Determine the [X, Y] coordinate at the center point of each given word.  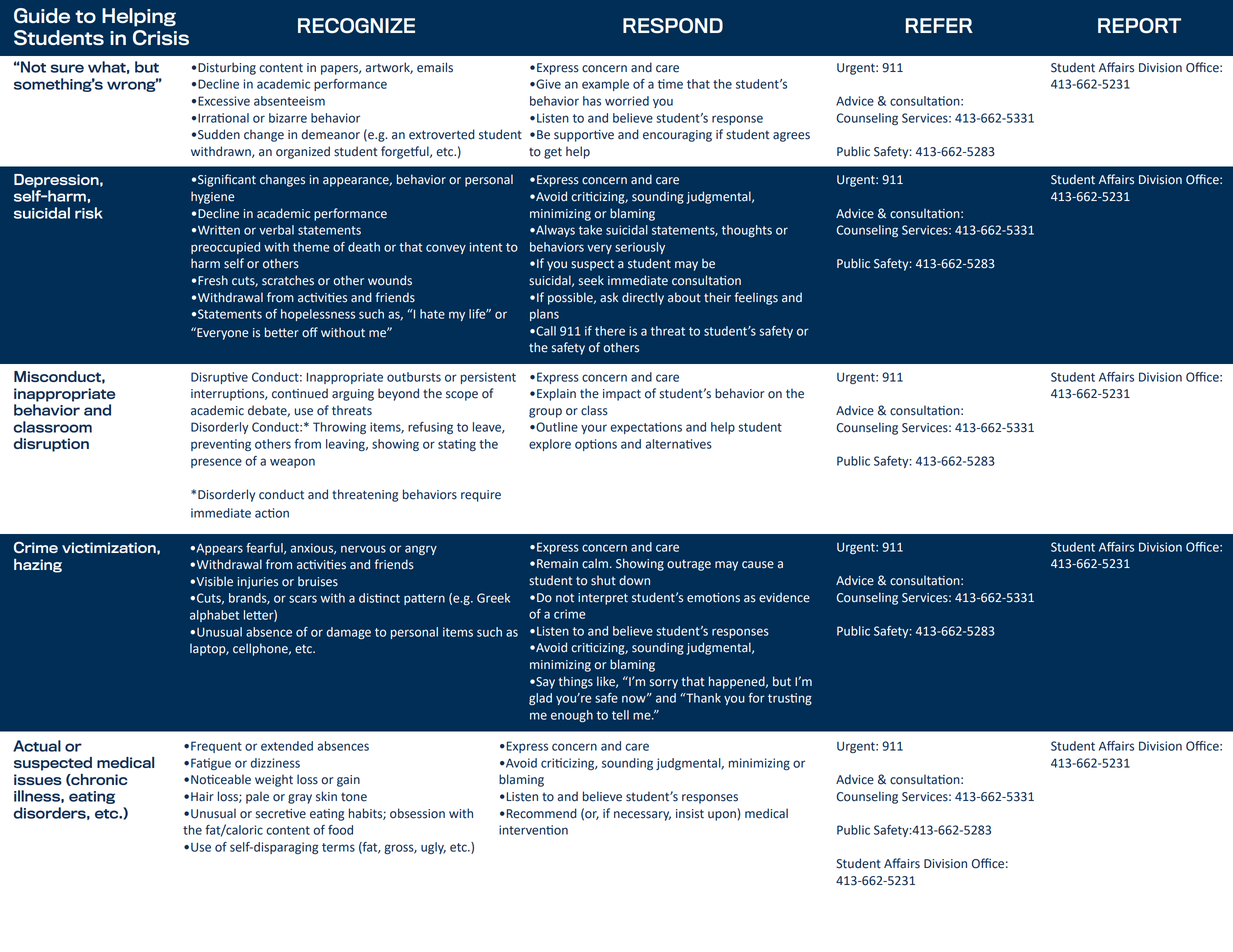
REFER [939, 25]
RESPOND [673, 26]
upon [722, 816]
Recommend [540, 813]
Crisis [161, 38]
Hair [202, 797]
